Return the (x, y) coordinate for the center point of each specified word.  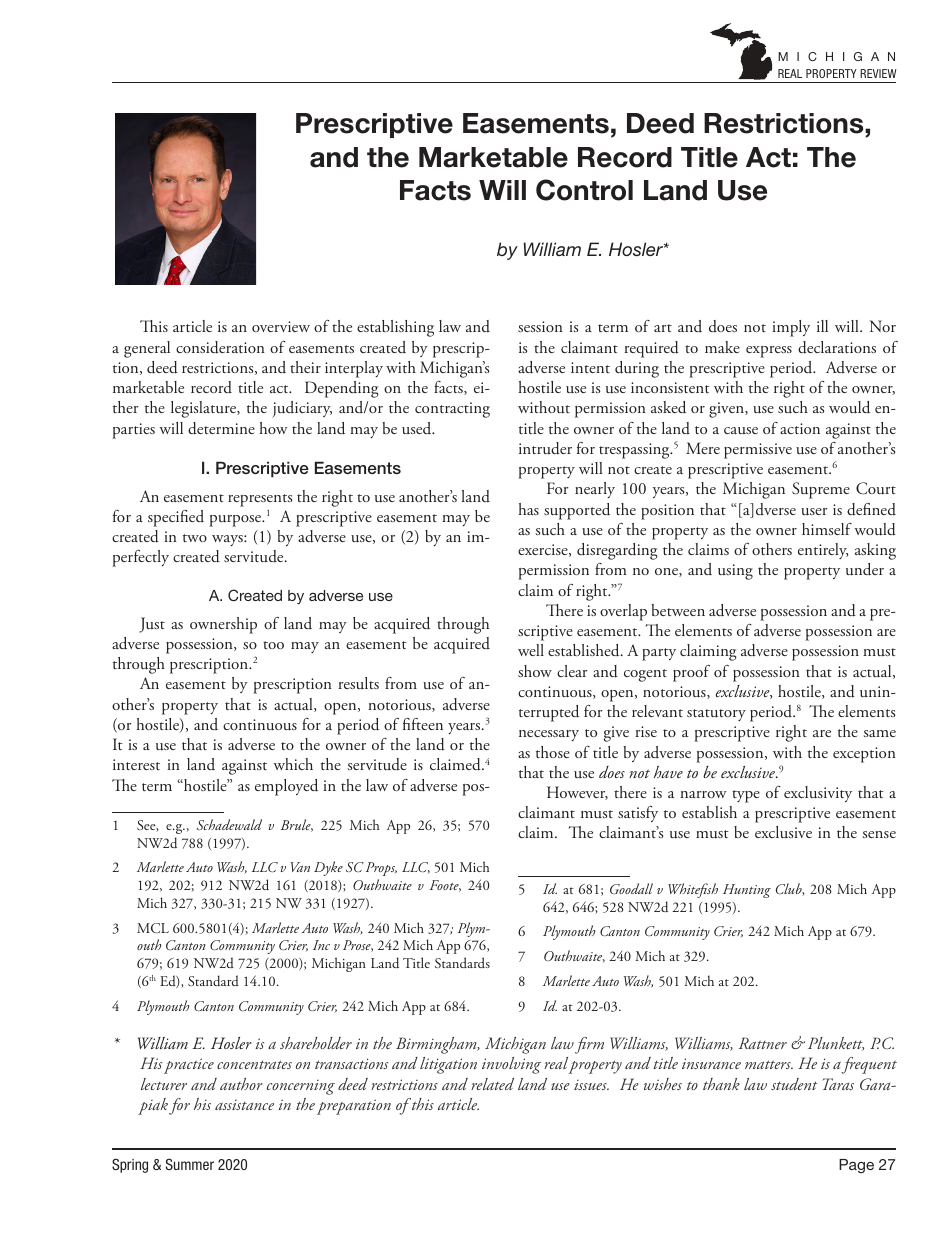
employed (286, 787)
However (577, 793)
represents (260, 500)
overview (281, 326)
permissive (758, 451)
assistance (244, 1105)
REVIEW (878, 73)
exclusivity (818, 794)
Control (584, 190)
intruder (545, 448)
